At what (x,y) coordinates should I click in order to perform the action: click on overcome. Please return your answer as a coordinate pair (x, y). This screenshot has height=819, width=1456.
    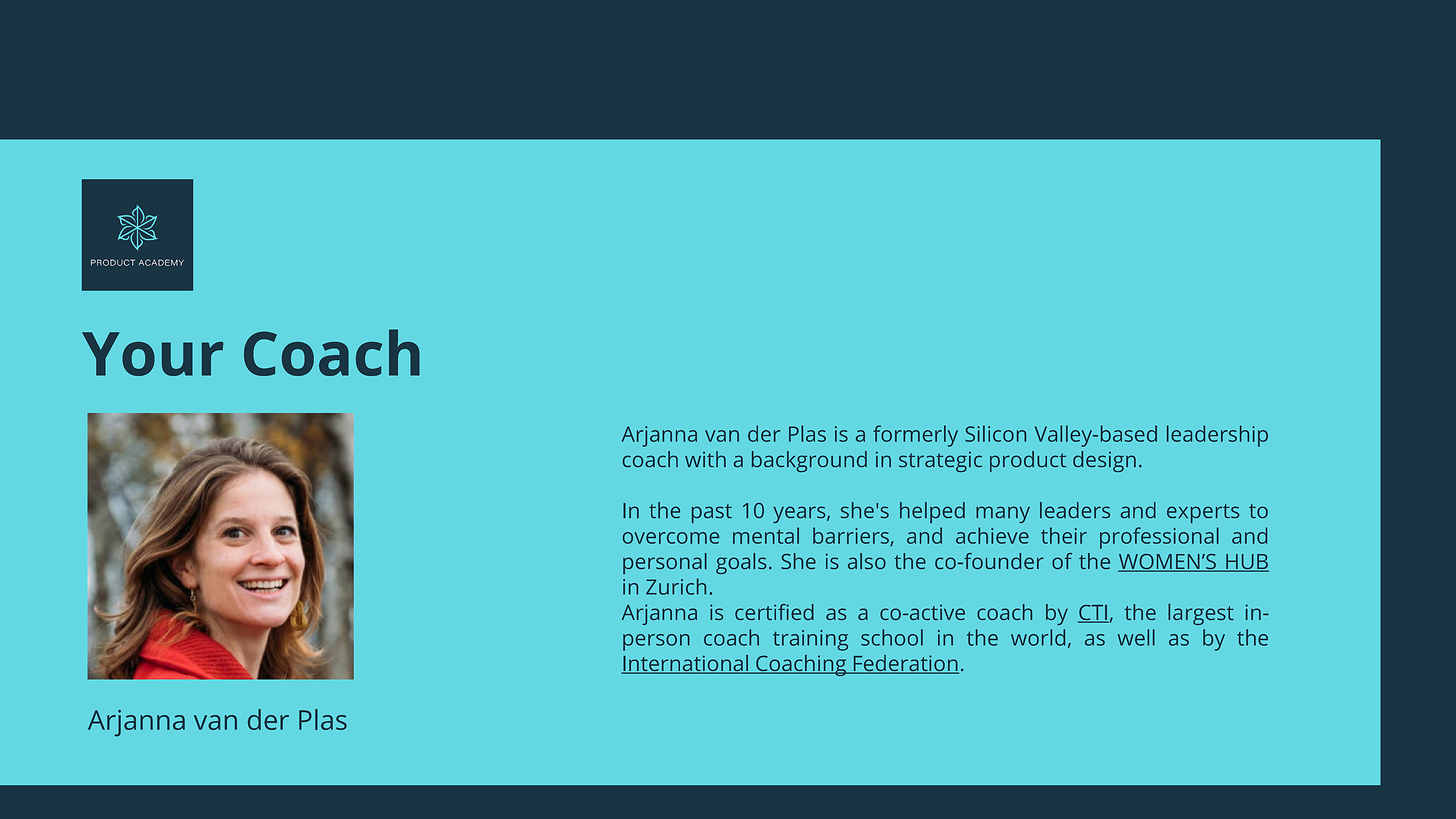
    Looking at the image, I should click on (671, 538).
